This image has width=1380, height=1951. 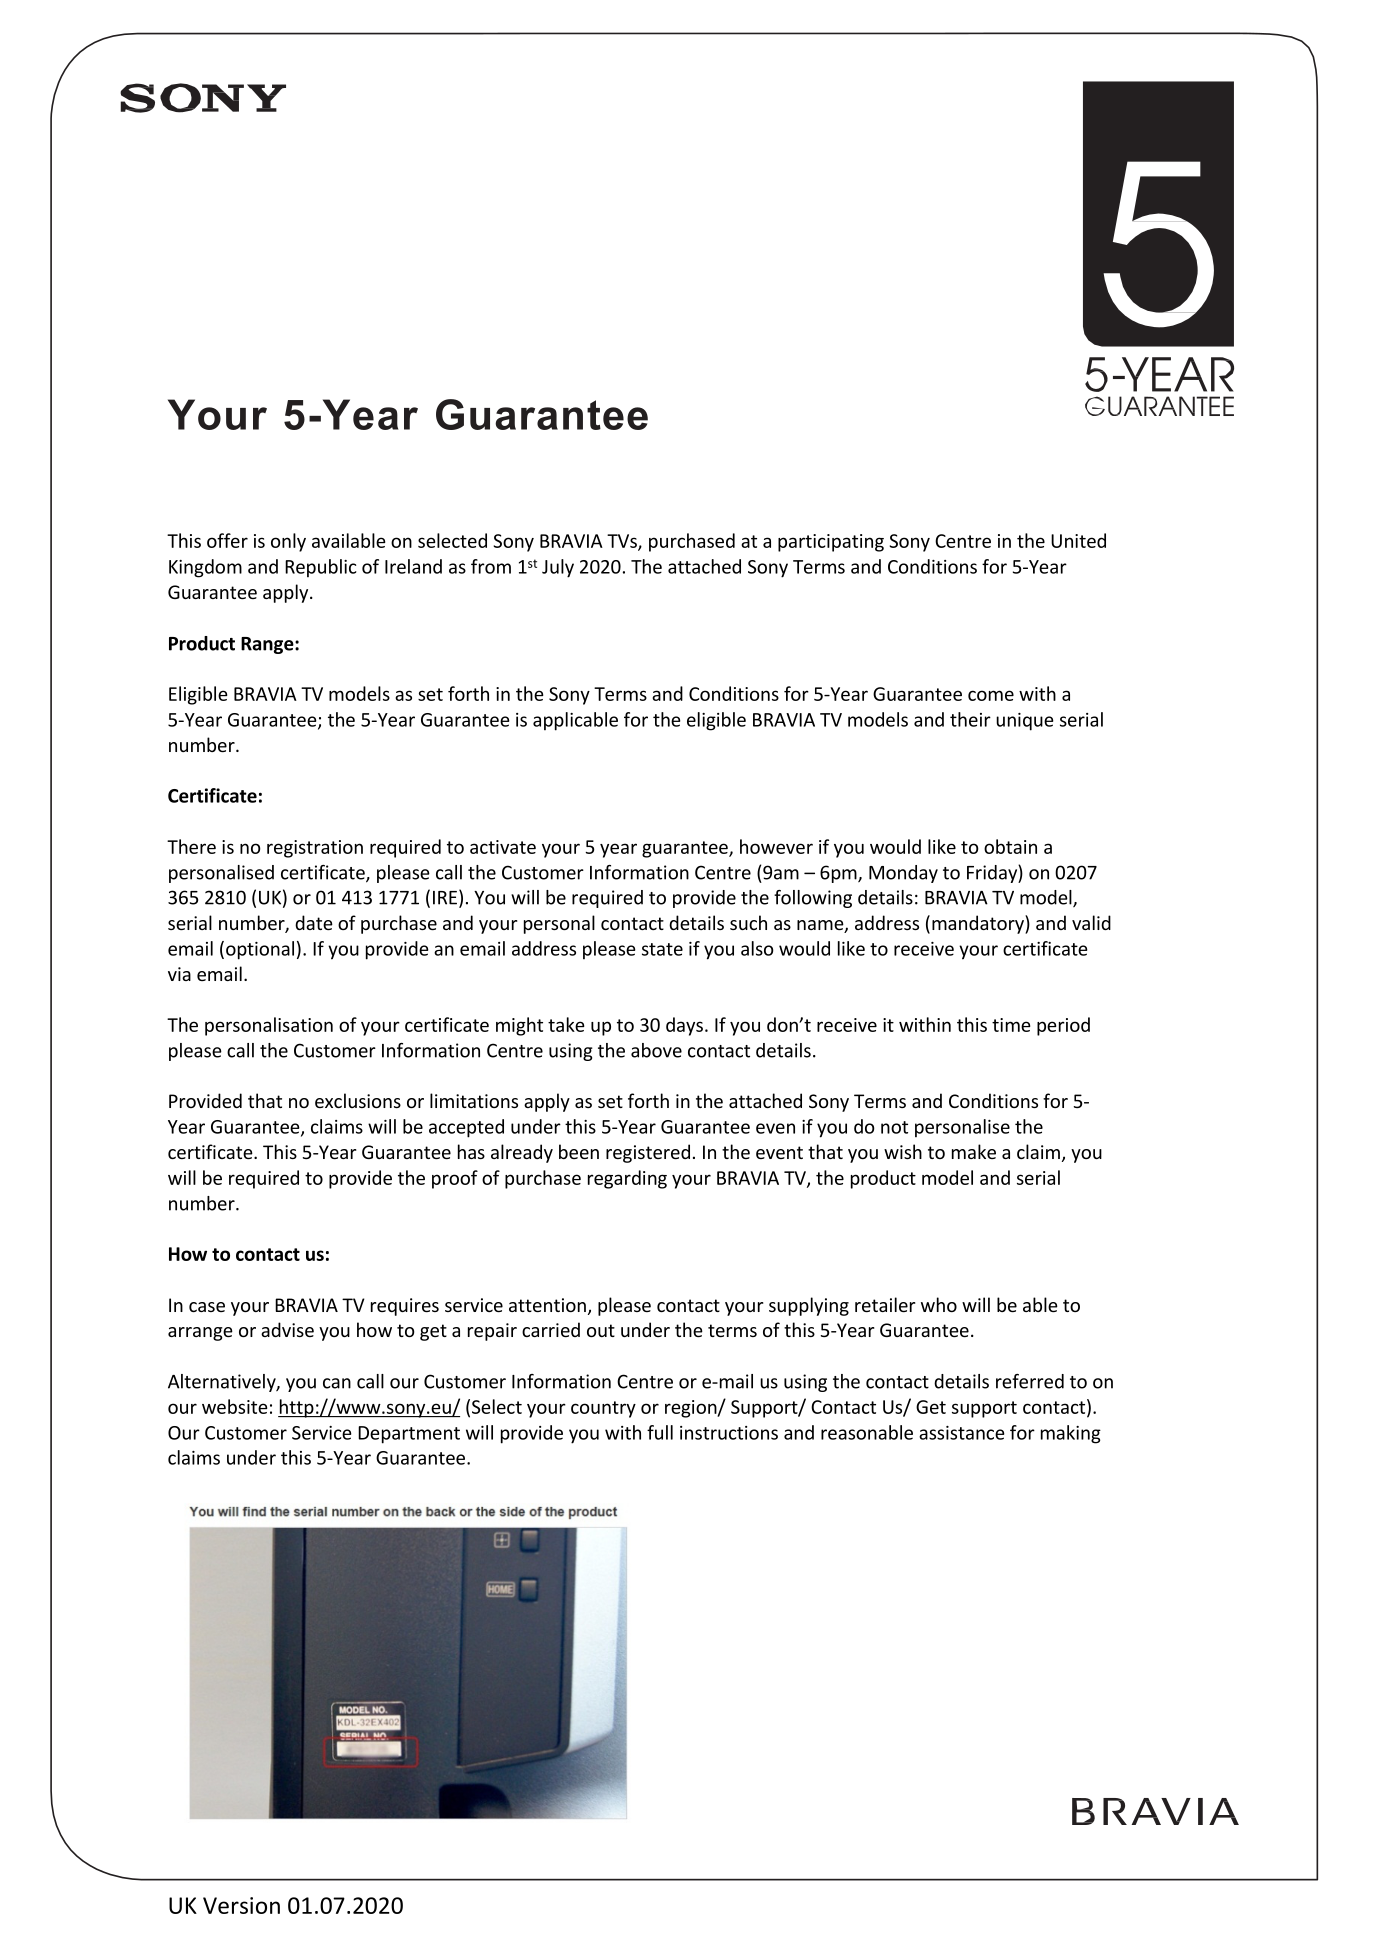 What do you see at coordinates (962, 1433) in the image?
I see `assistance` at bounding box center [962, 1433].
